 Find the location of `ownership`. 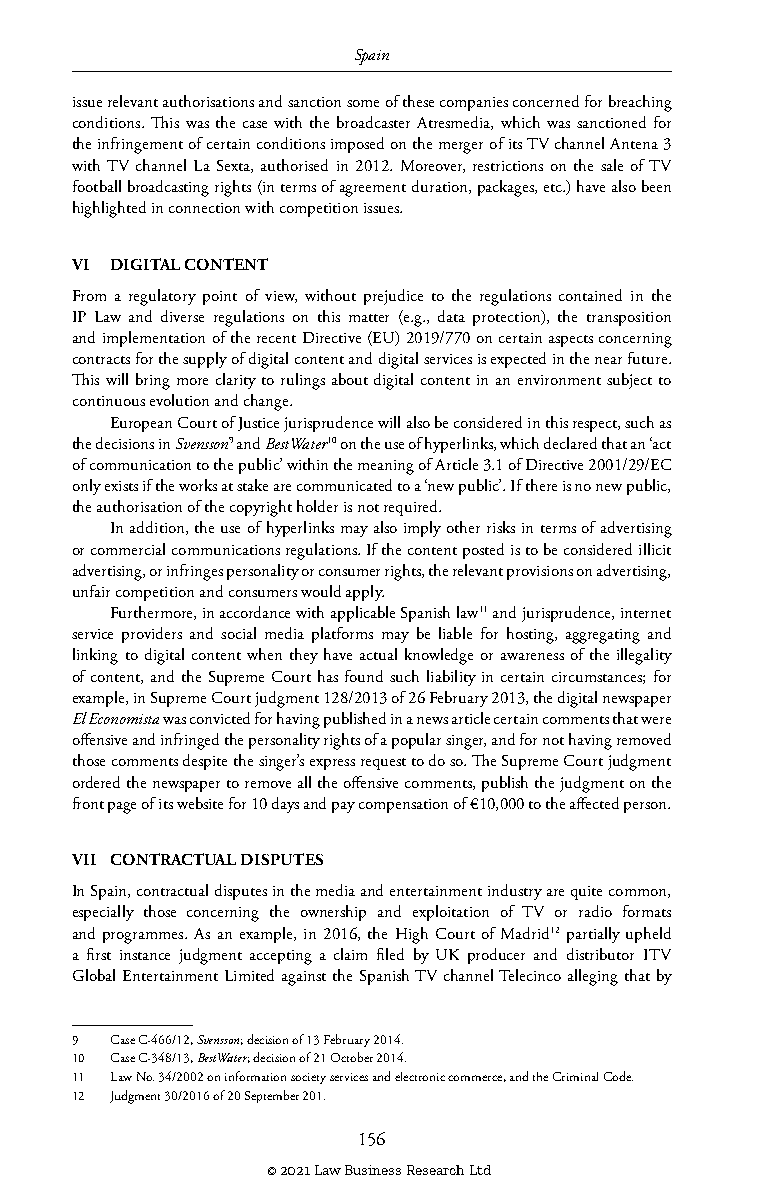

ownership is located at coordinates (333, 913).
